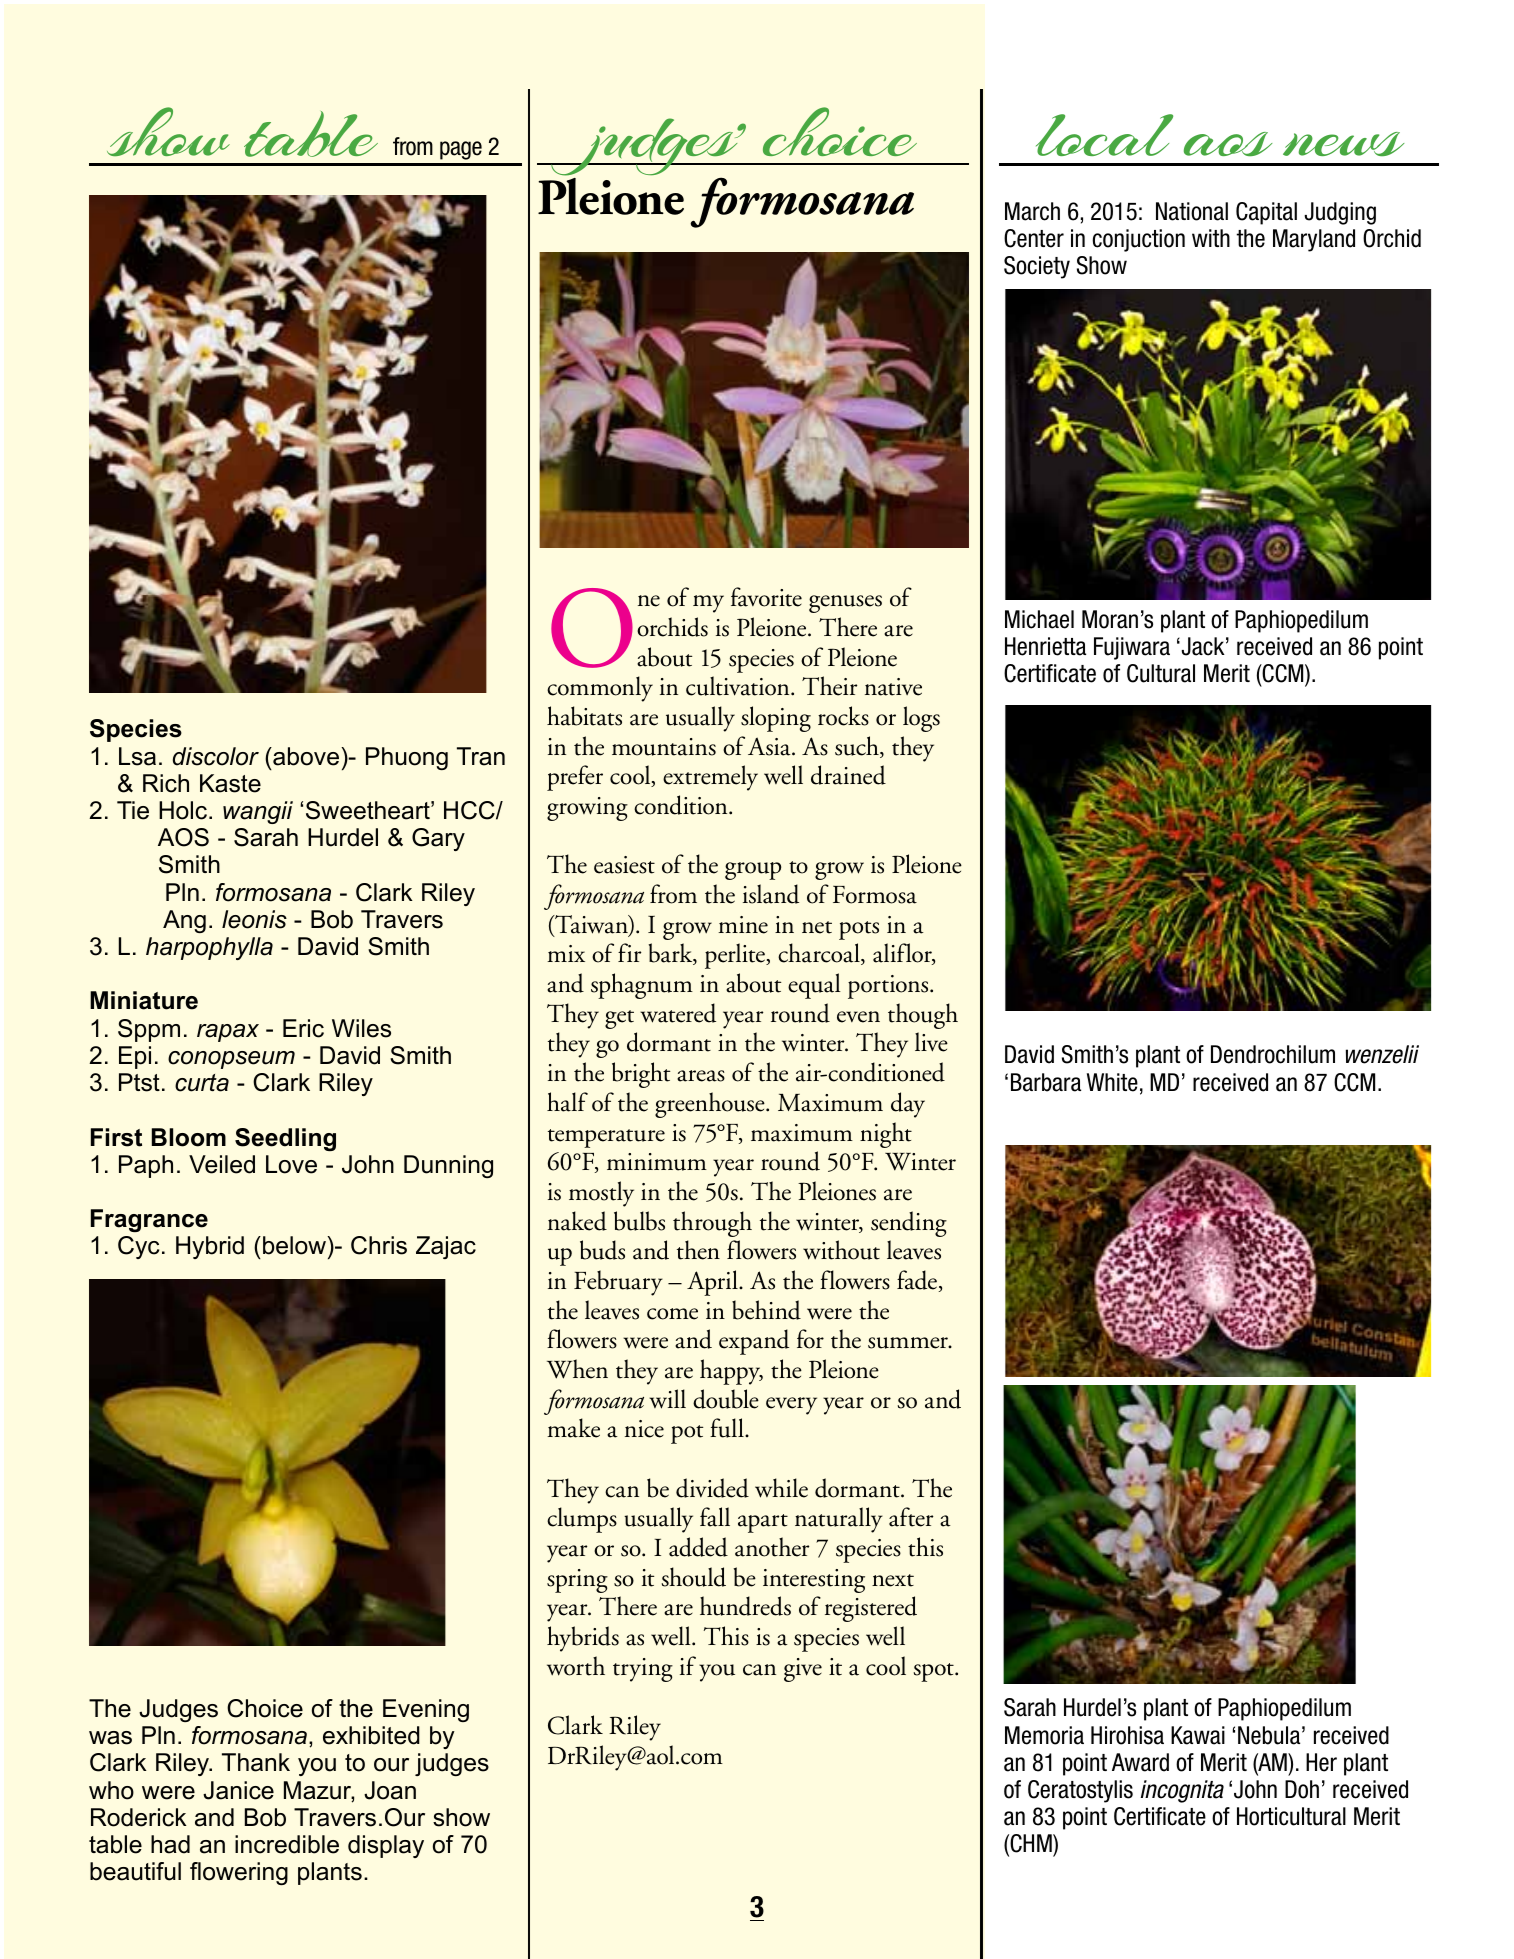 The width and height of the screenshot is (1514, 1959). I want to click on favorite, so click(766, 597).
